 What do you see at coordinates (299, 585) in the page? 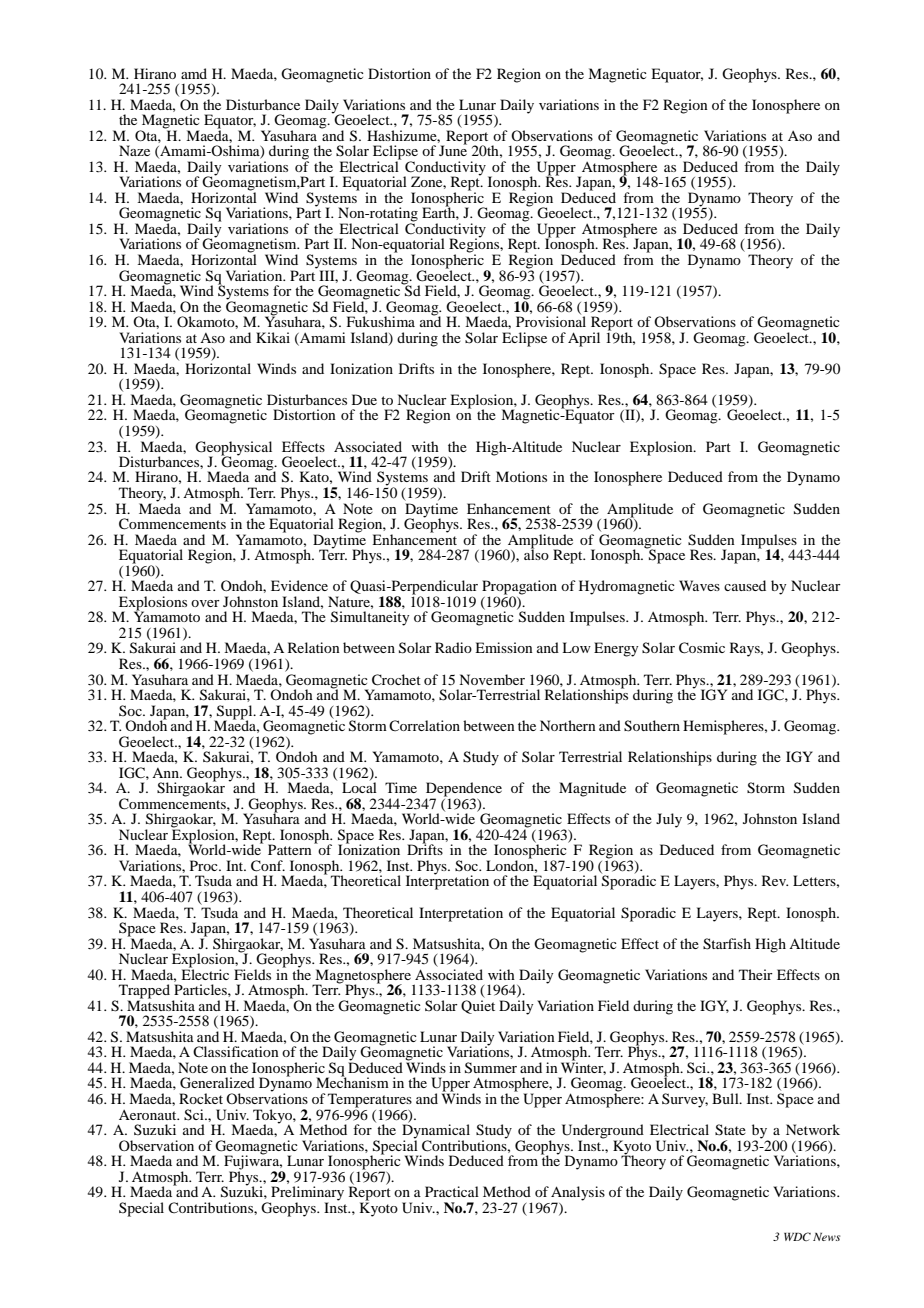
I see `Evidence` at bounding box center [299, 585].
